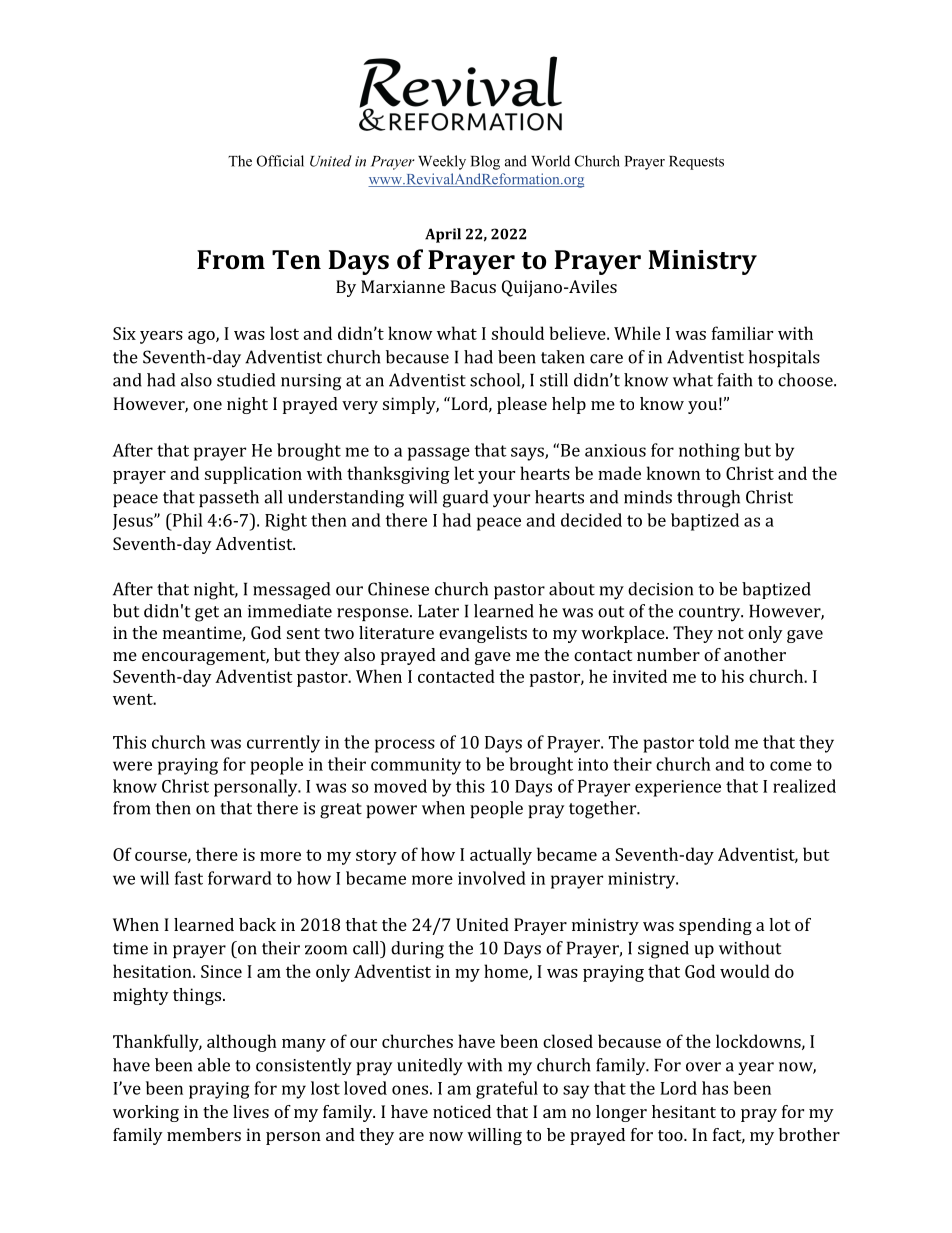 The height and width of the page is (1233, 952). I want to click on spending, so click(715, 926).
